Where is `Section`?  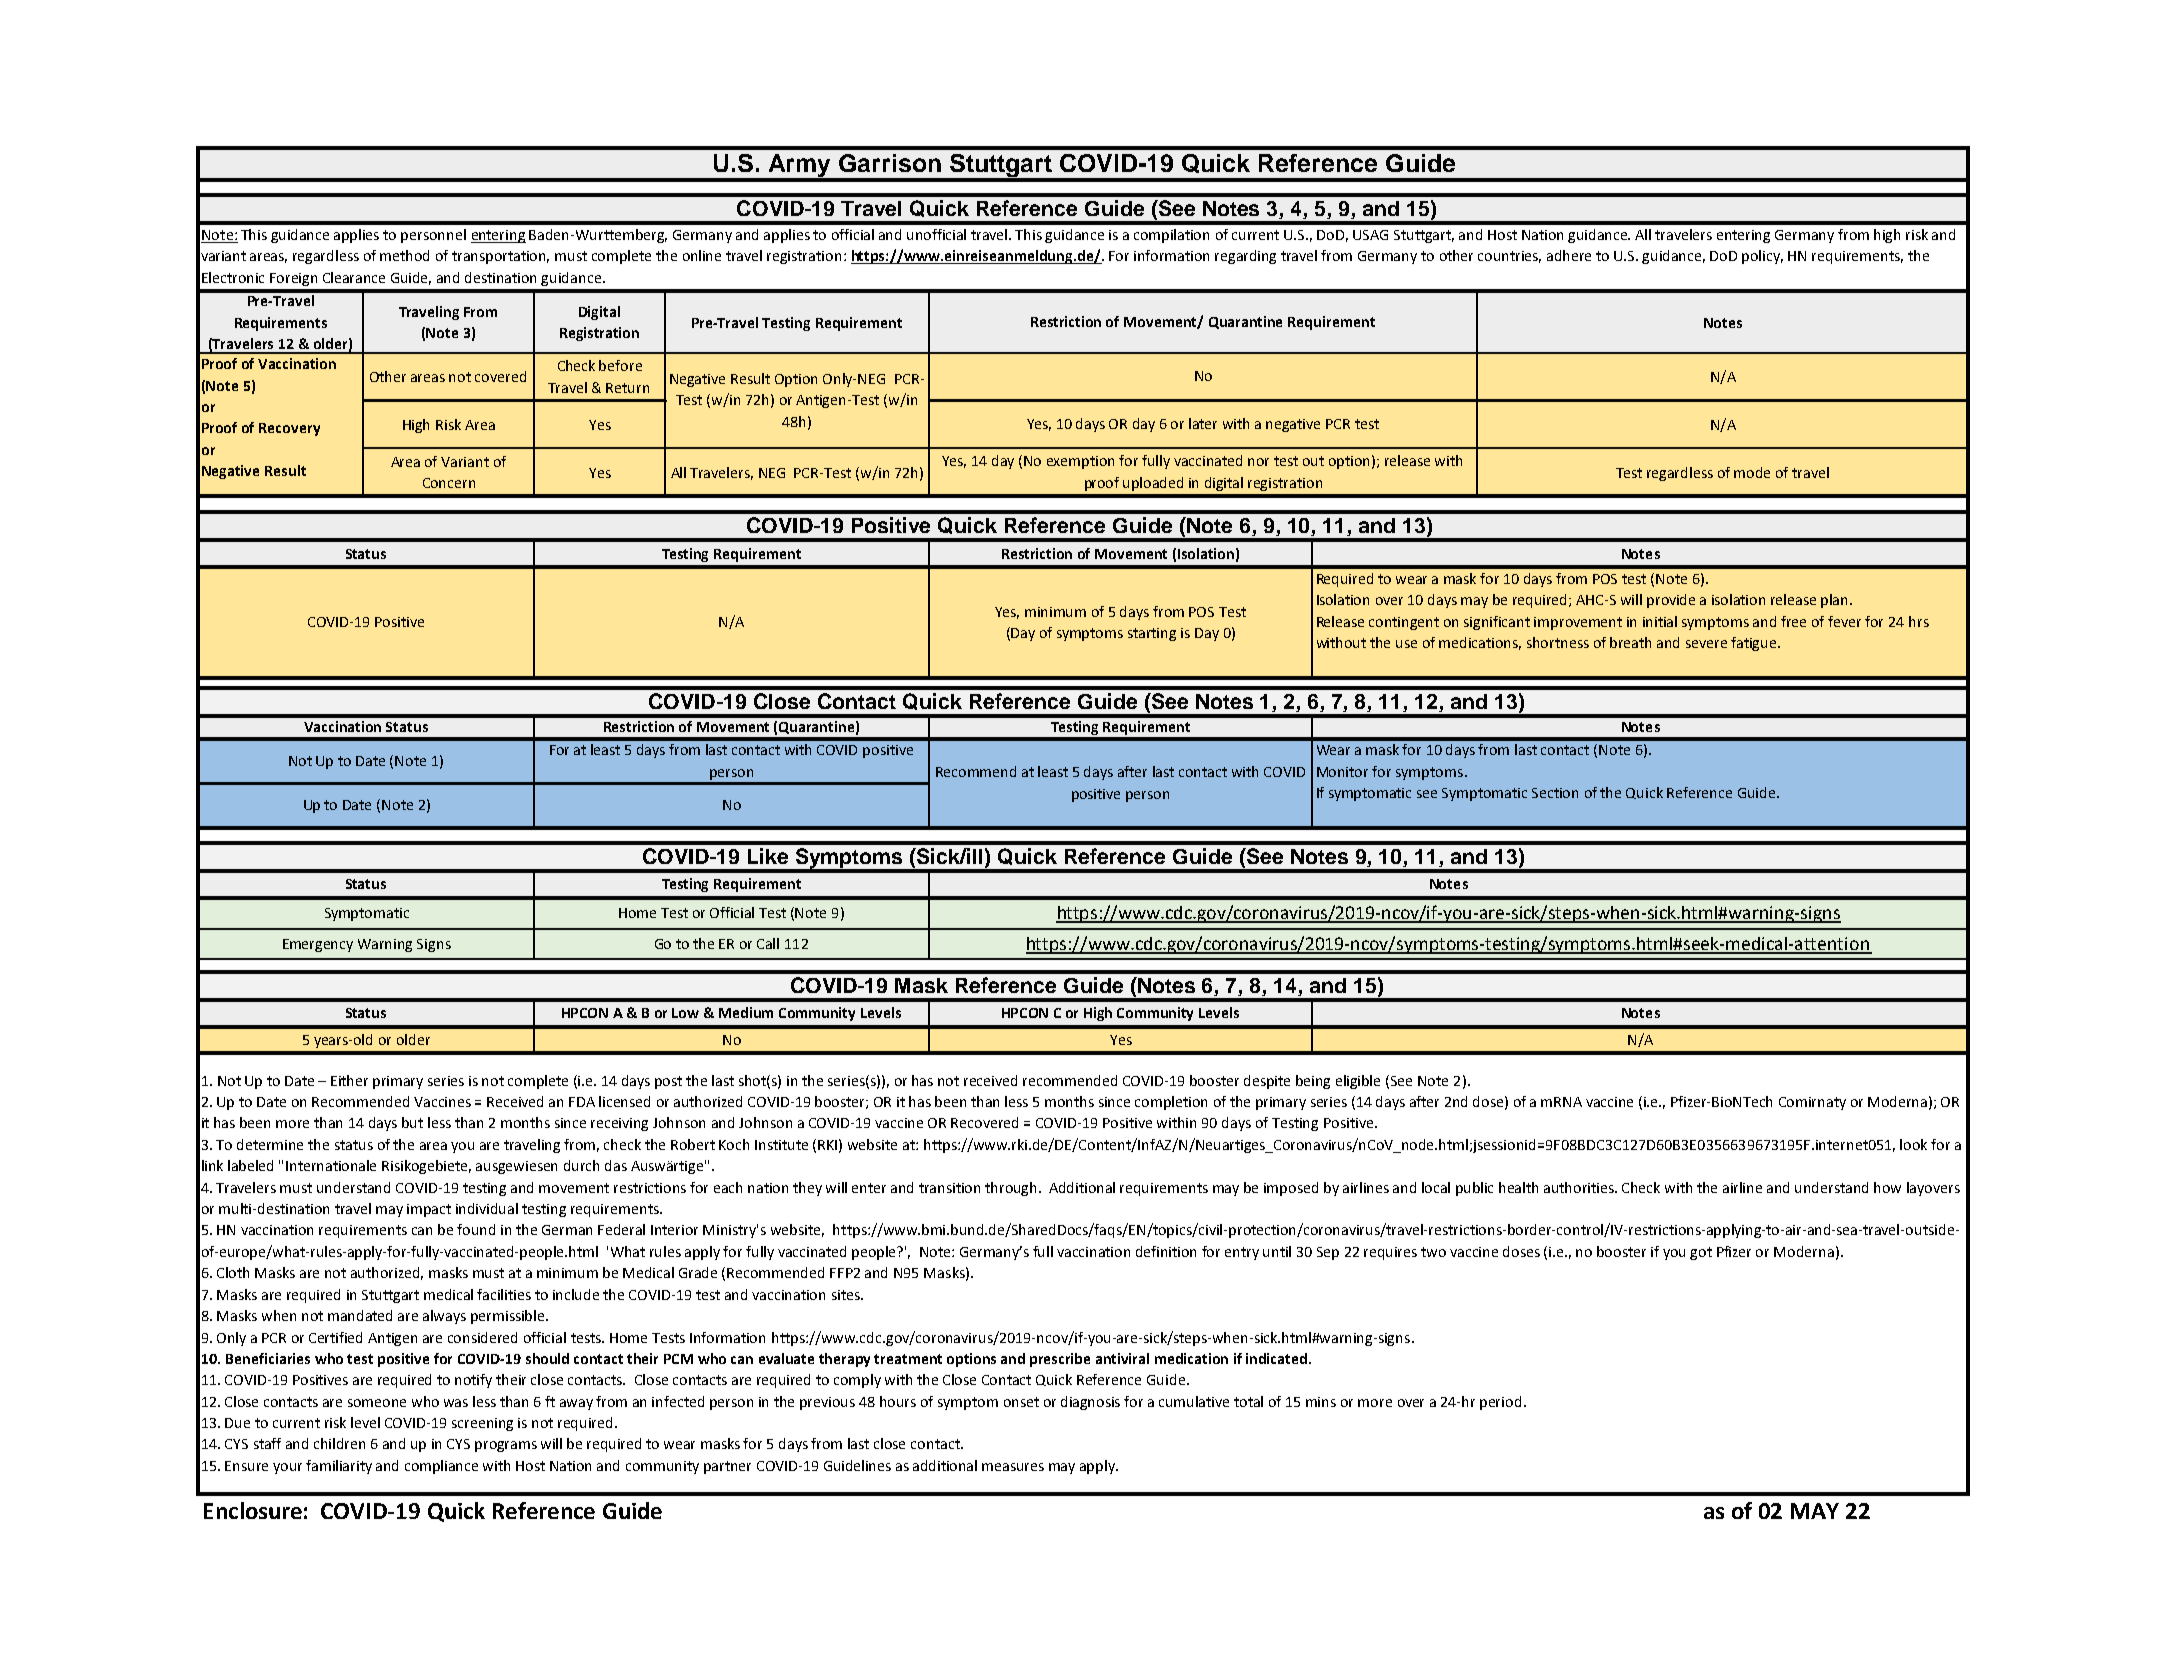
Section is located at coordinates (1555, 793).
